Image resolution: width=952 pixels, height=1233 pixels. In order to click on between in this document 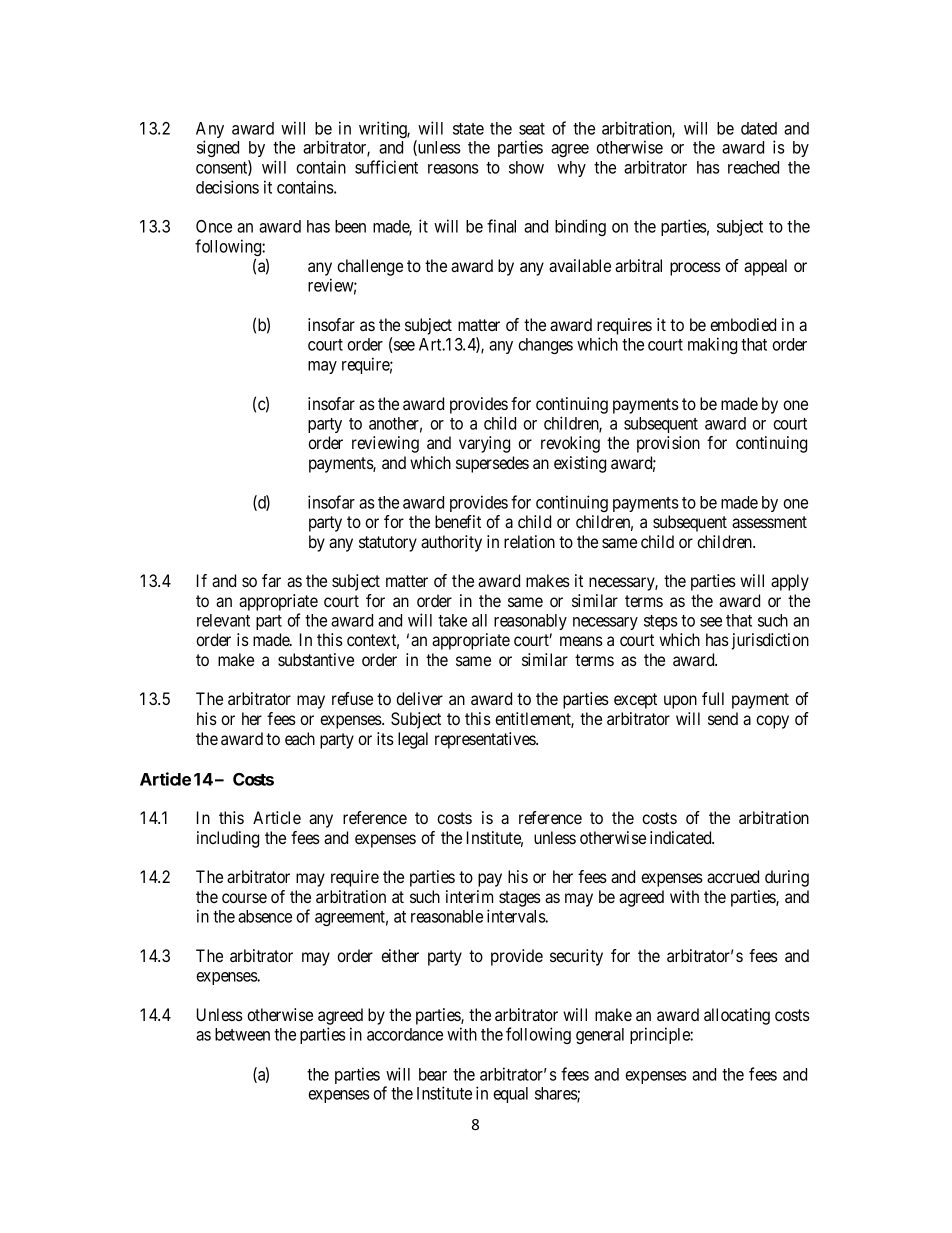, I will do `click(242, 1034)`.
